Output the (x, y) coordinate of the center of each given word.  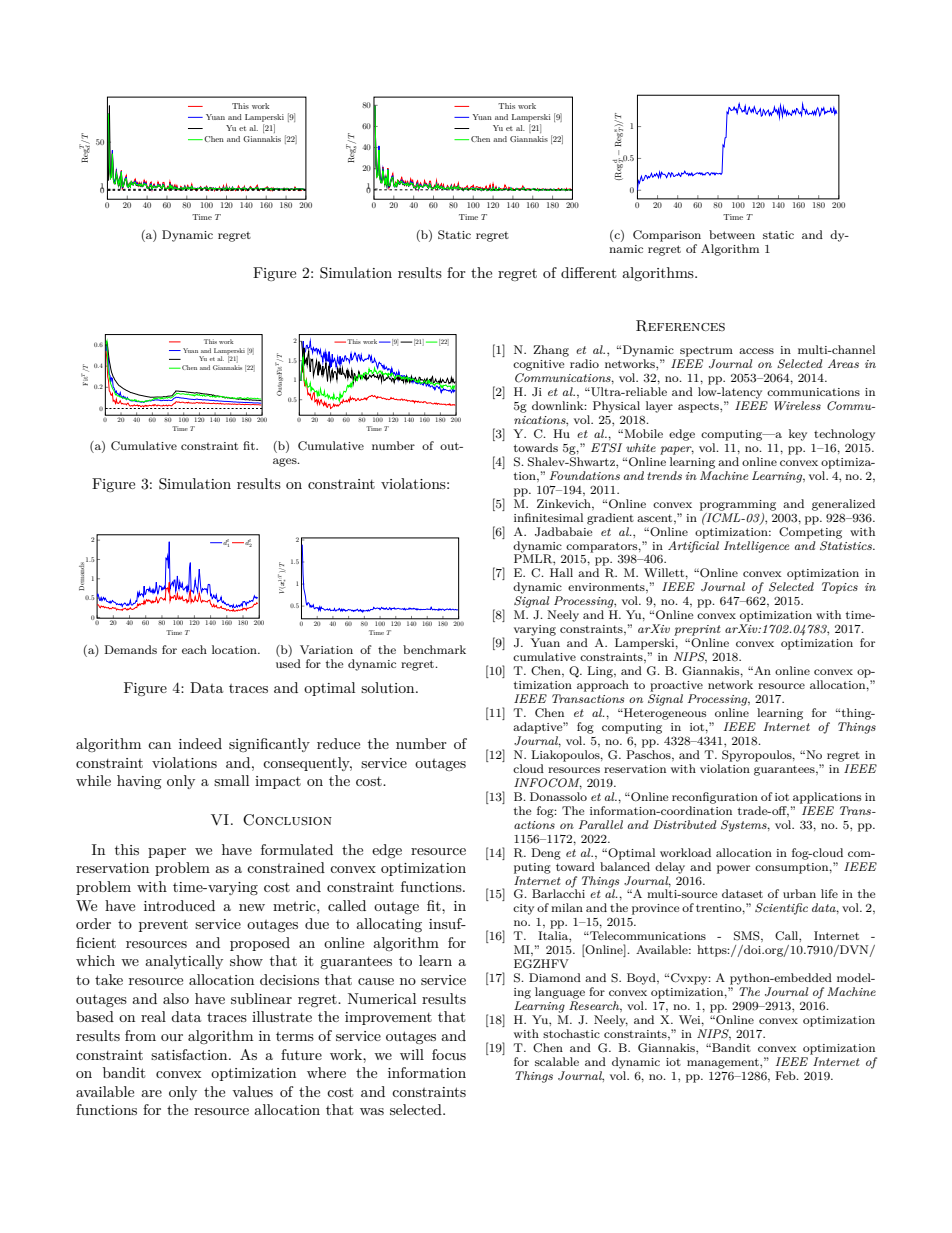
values (252, 1091)
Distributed (684, 824)
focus (449, 1054)
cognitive (539, 365)
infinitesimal (548, 517)
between (732, 234)
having (139, 782)
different (588, 272)
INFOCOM (548, 783)
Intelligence (756, 547)
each (194, 649)
